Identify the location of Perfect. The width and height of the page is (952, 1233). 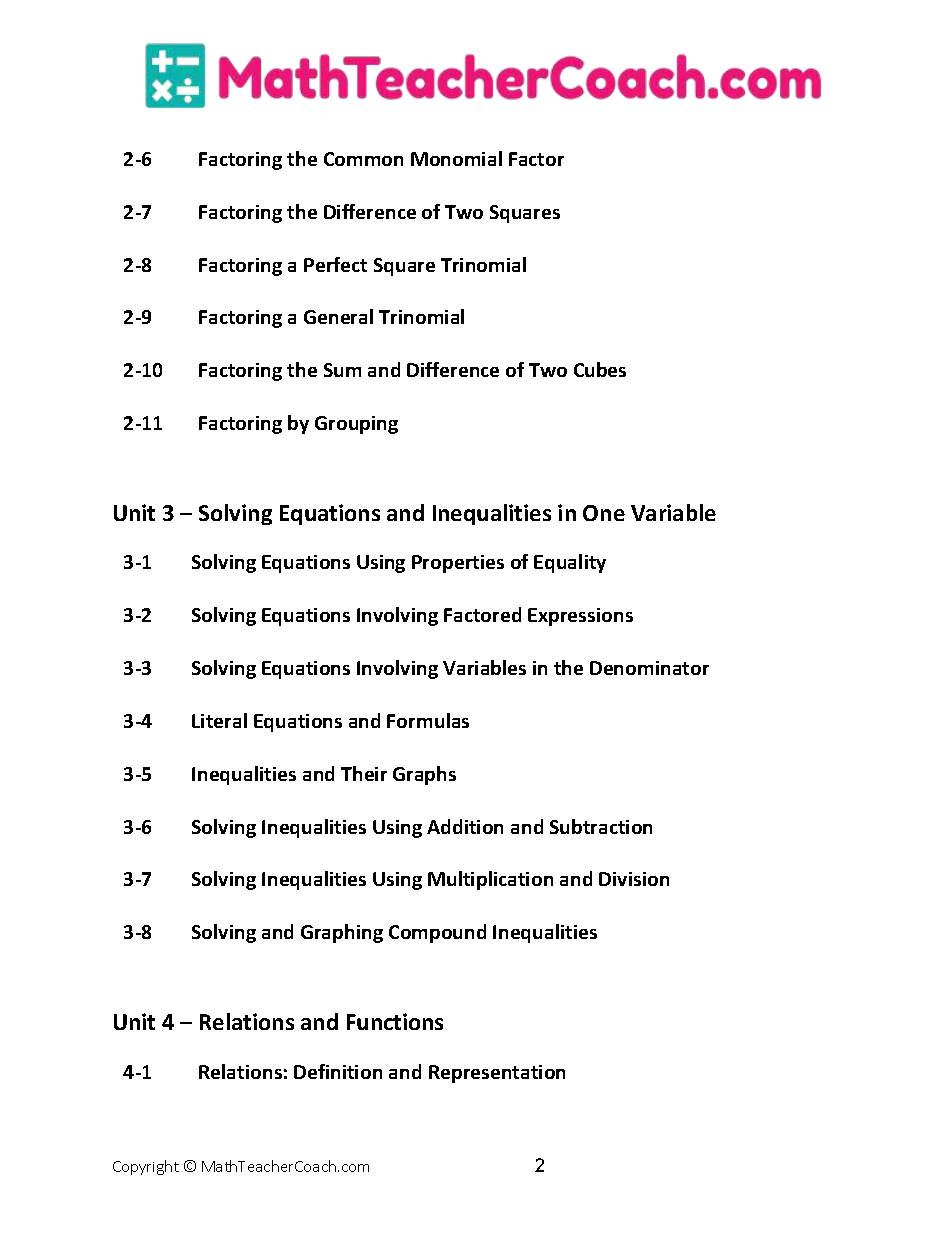
(335, 264).
